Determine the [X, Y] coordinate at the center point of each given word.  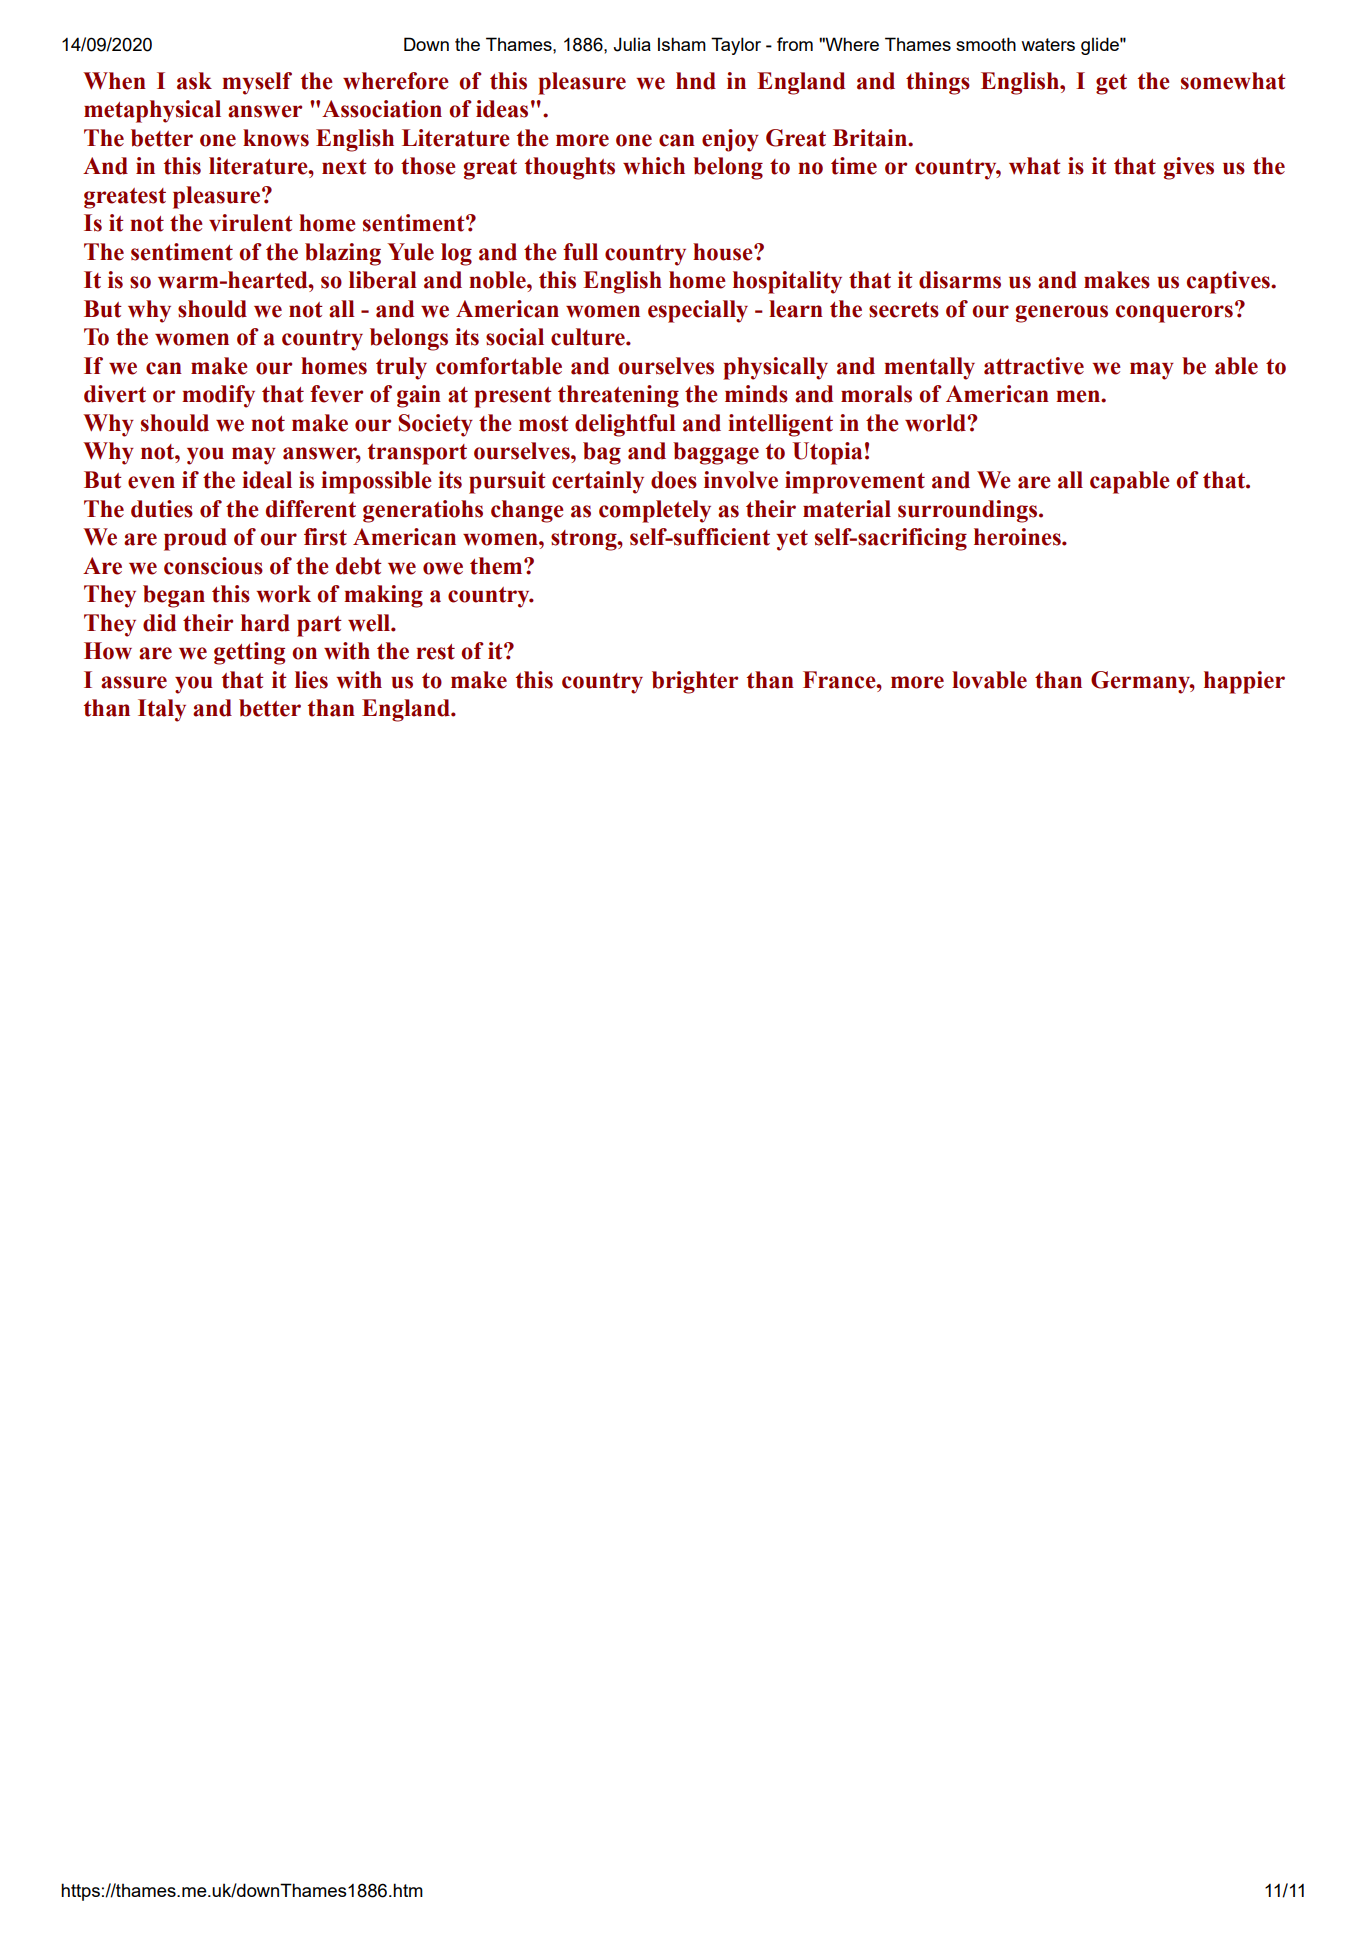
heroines [1018, 537]
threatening [618, 396]
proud [195, 539]
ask [194, 81]
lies [311, 680]
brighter [695, 682]
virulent [251, 223]
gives [1189, 168]
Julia [632, 44]
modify [218, 396]
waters [1048, 44]
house [724, 252]
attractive [1034, 366]
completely [655, 511]
